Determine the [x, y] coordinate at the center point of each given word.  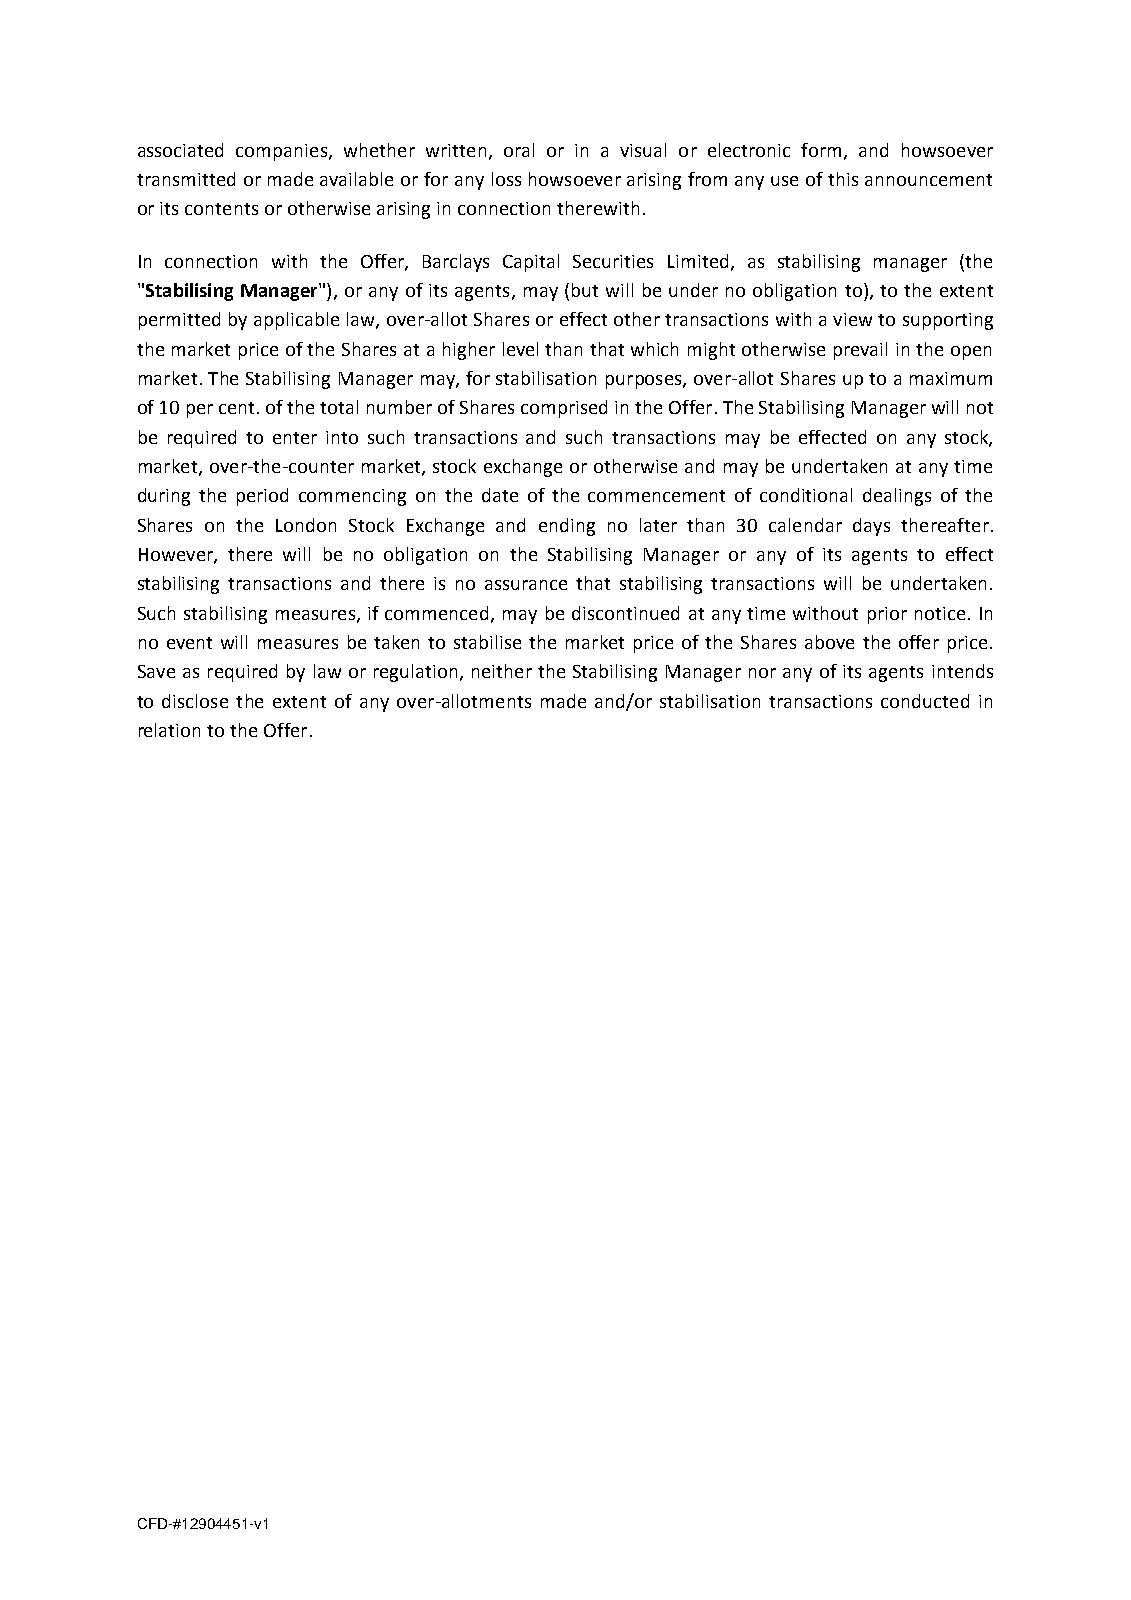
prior [887, 615]
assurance [526, 585]
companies [283, 152]
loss [506, 179]
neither [502, 671]
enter [295, 438]
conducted [925, 701]
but [585, 290]
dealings [897, 497]
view [852, 319]
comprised [564, 409]
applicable [296, 321]
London [306, 525]
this [843, 179]
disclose [195, 701]
